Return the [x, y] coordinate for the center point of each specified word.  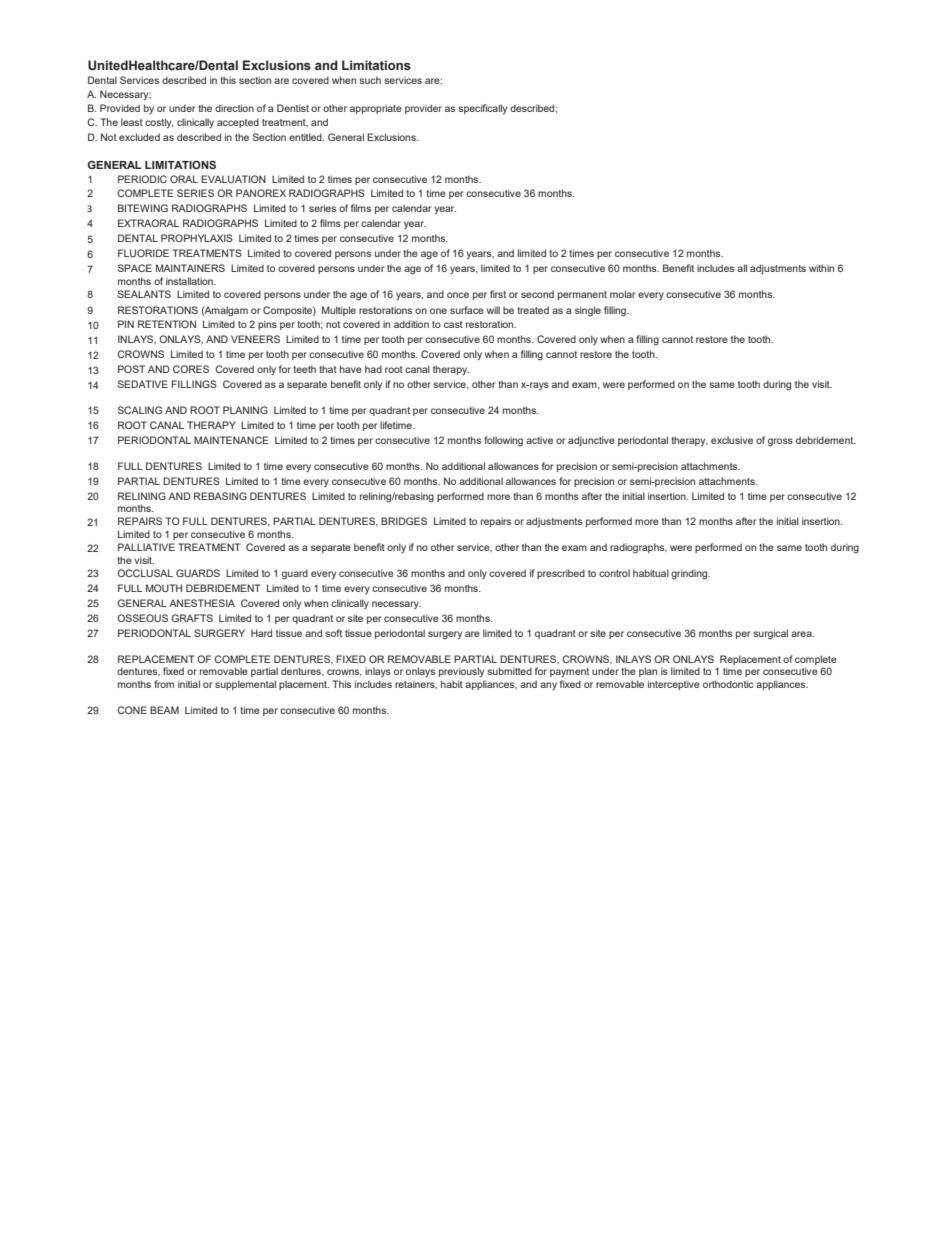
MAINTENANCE [231, 440]
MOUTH [164, 588]
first [498, 294]
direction [234, 108]
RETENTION [167, 324]
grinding [690, 574]
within [821, 268]
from [164, 684]
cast [453, 324]
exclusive [732, 440]
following [503, 441]
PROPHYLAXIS [197, 238]
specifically [482, 109]
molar [622, 294]
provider [423, 109]
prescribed [561, 574]
